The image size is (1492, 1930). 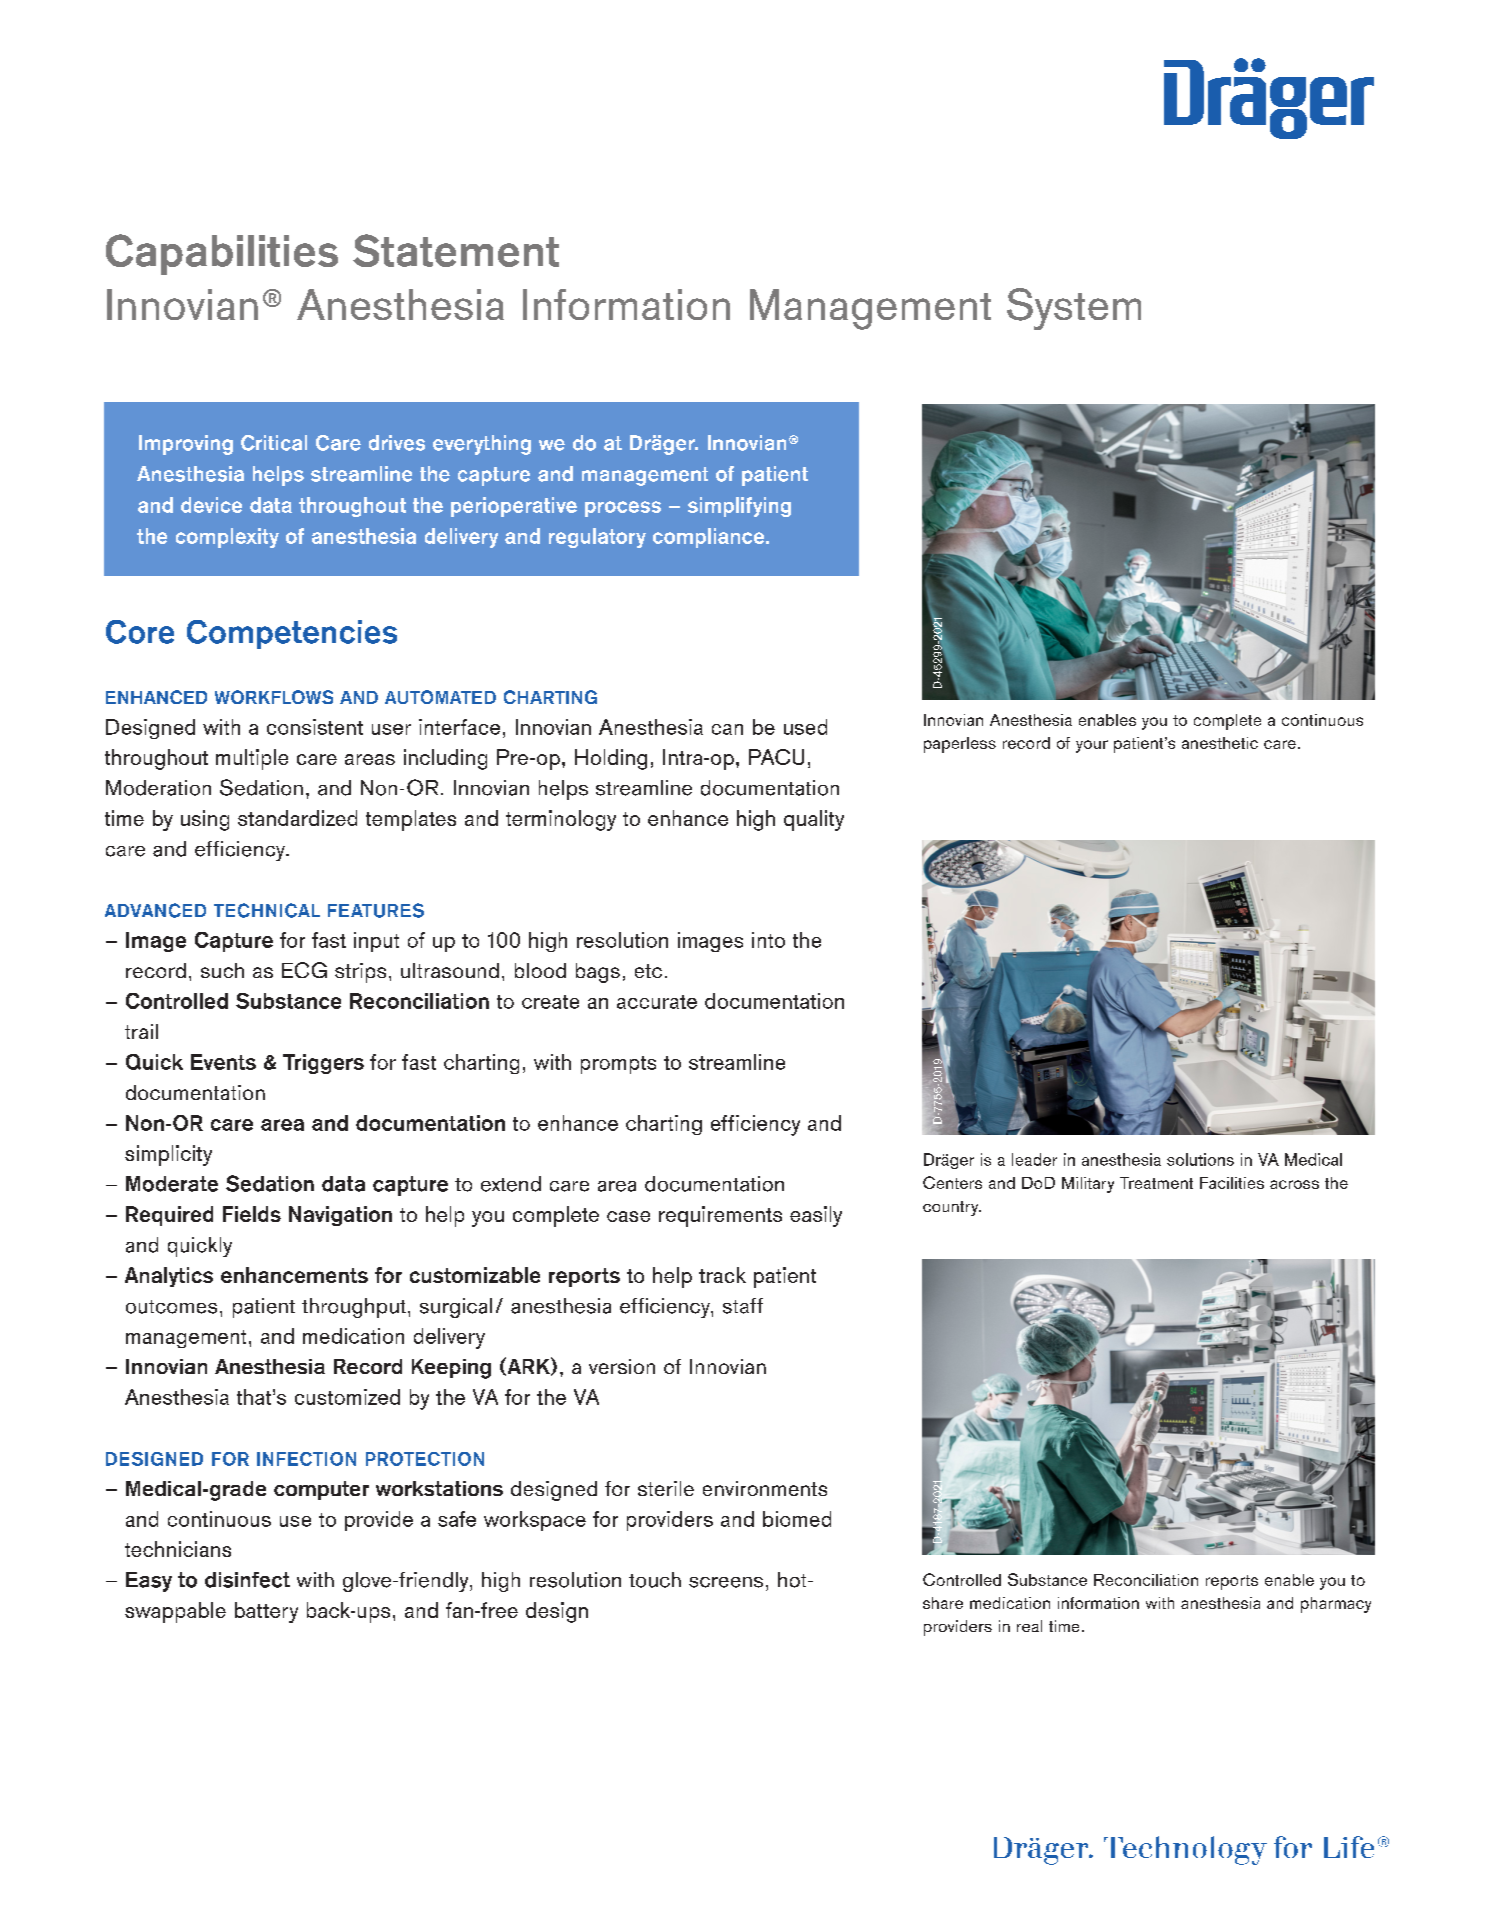 I want to click on Statement, so click(x=456, y=250).
